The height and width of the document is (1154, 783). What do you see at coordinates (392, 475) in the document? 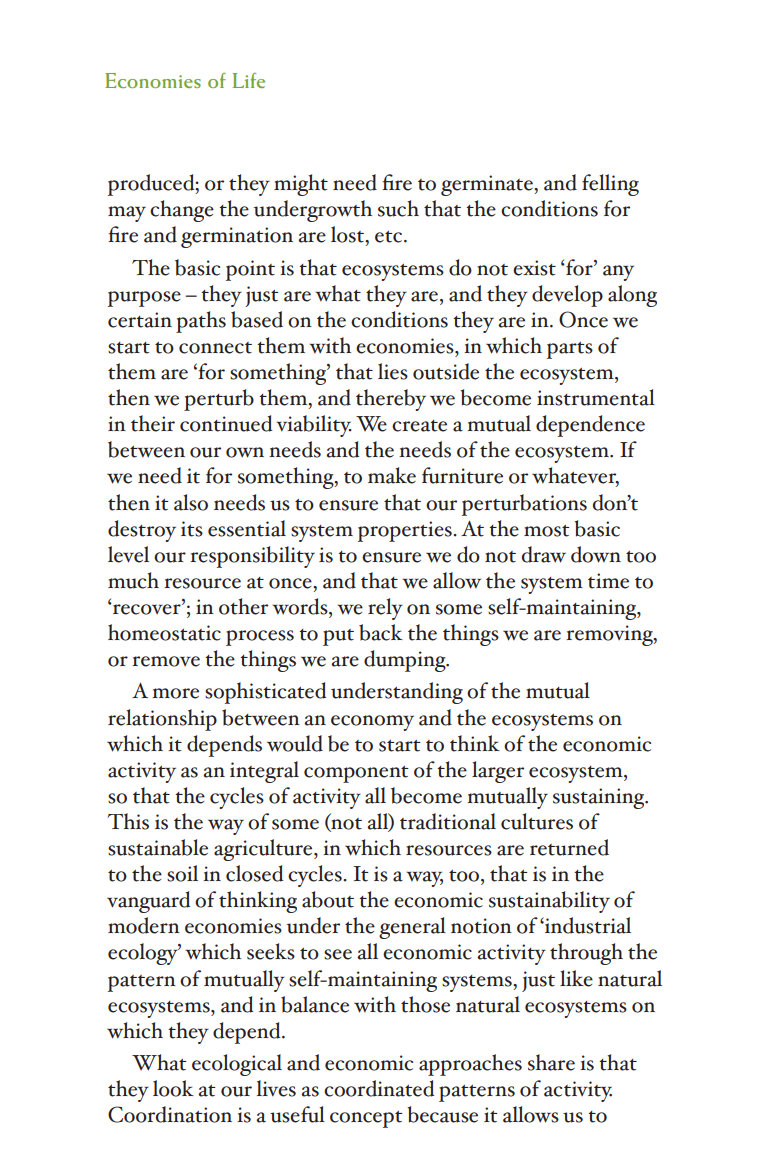
I see `make` at bounding box center [392, 475].
